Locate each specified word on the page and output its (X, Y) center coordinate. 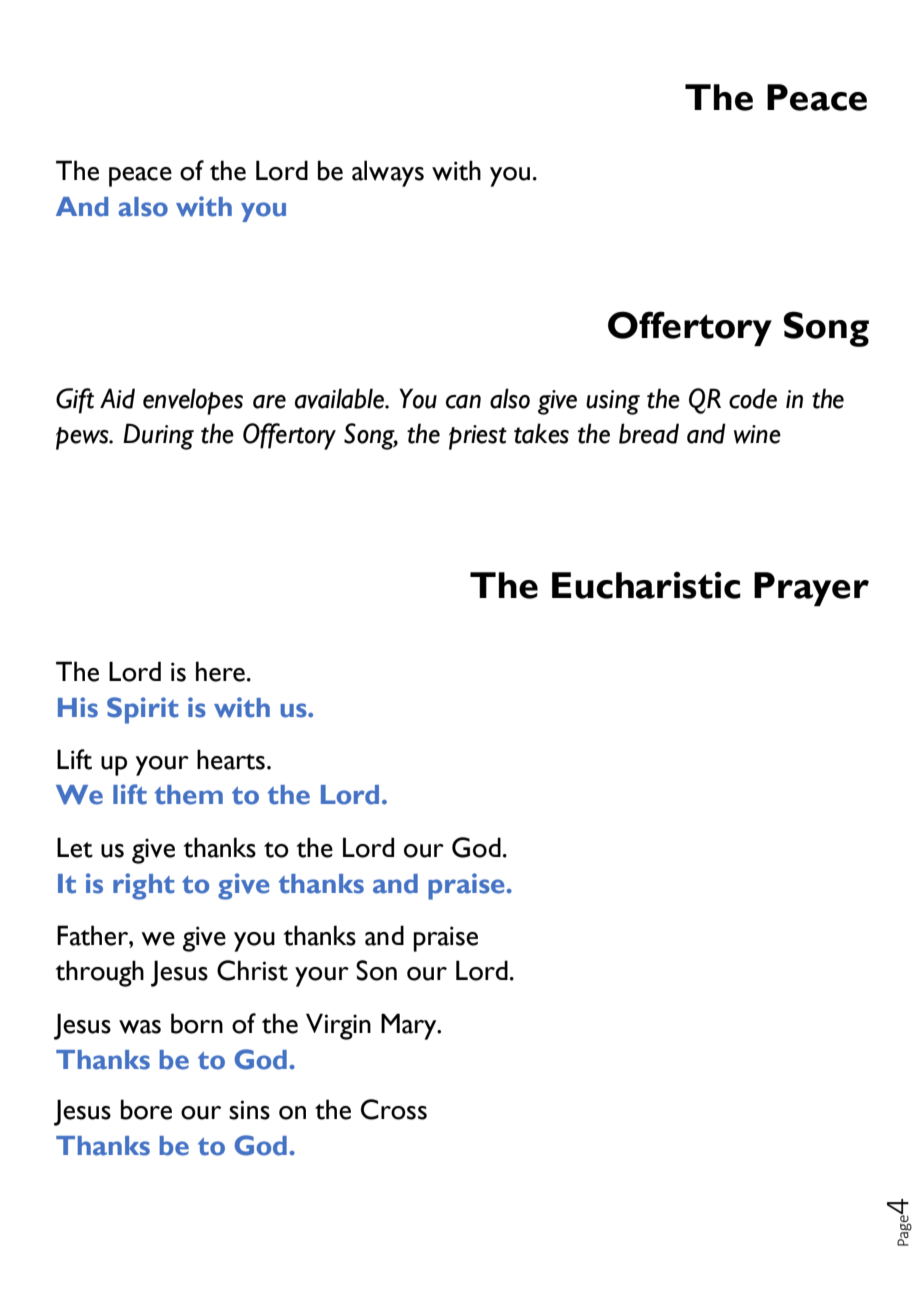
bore (146, 1109)
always (388, 173)
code (753, 398)
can (463, 402)
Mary (410, 1026)
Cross (394, 1109)
